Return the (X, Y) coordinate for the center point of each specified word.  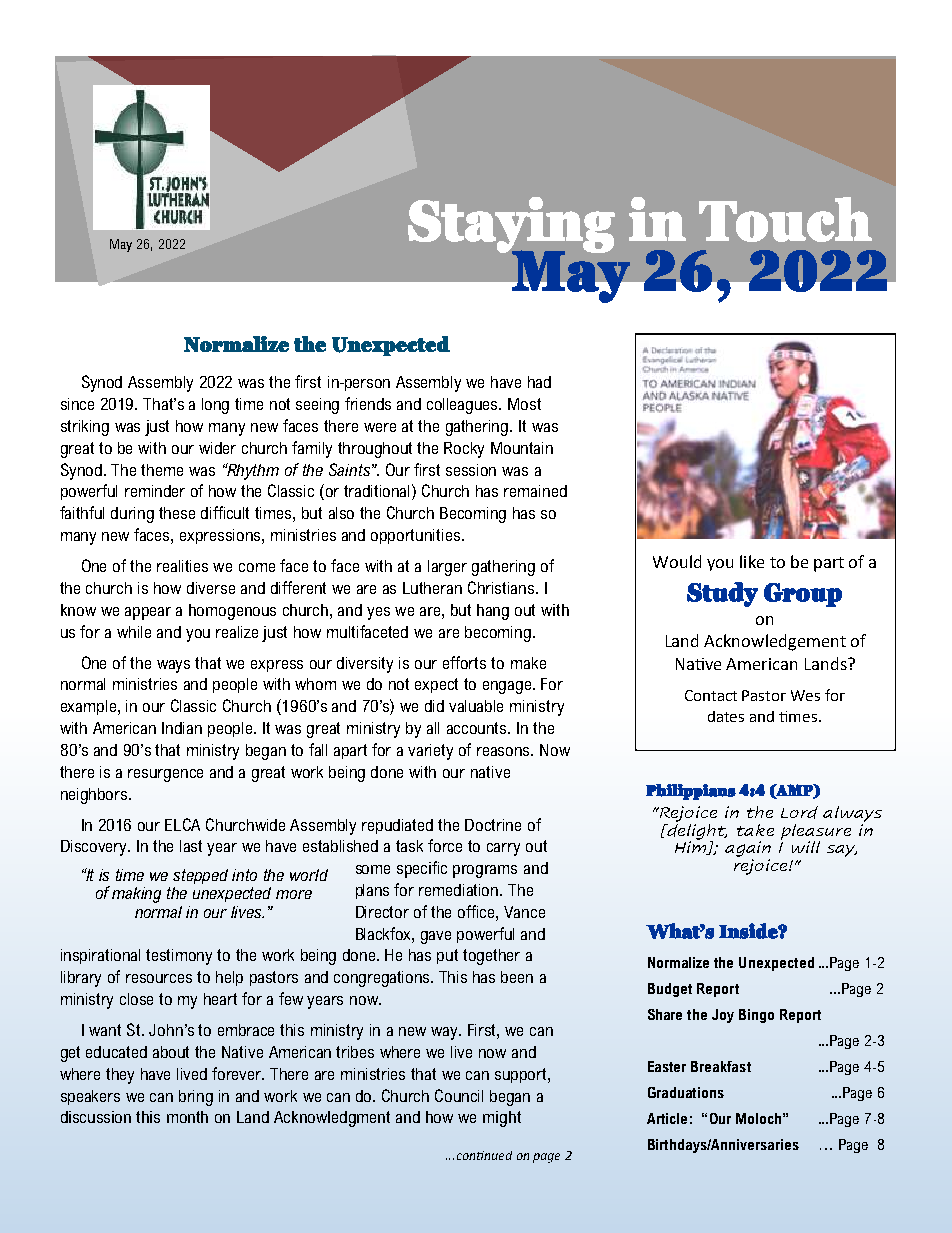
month (187, 1117)
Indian (182, 728)
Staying (511, 226)
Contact (711, 695)
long (215, 406)
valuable (476, 706)
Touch (785, 219)
